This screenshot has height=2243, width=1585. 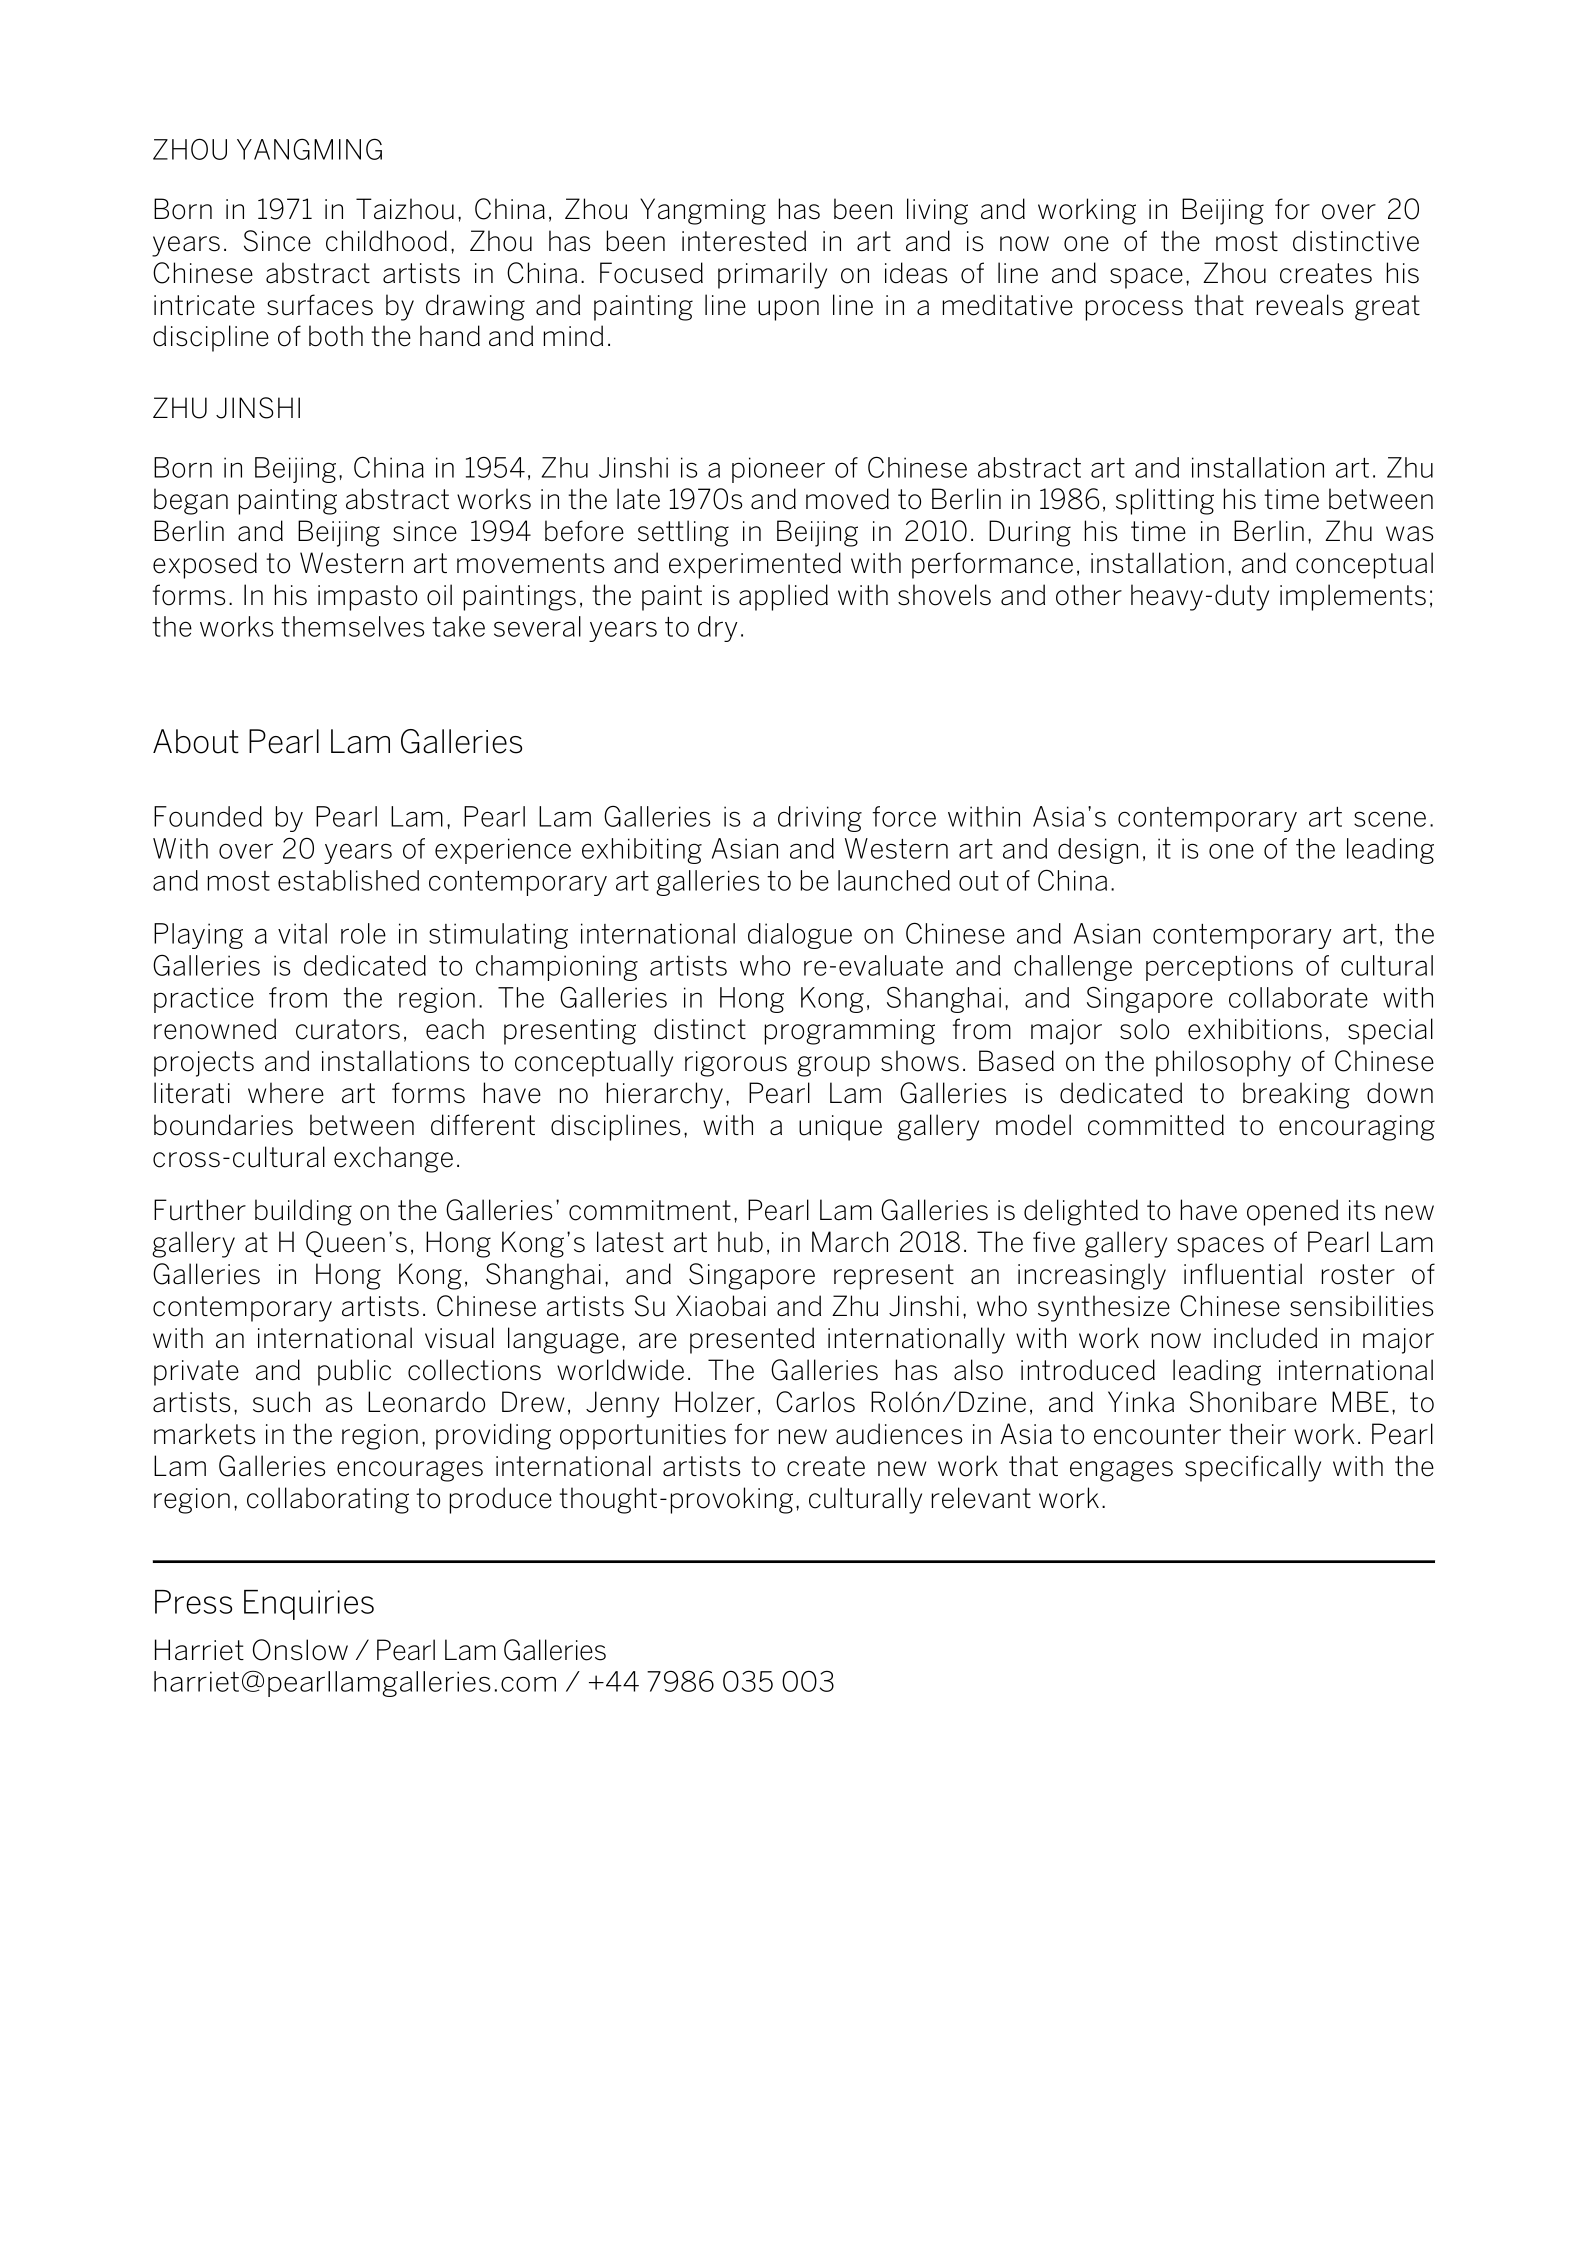 What do you see at coordinates (981, 1498) in the screenshot?
I see `relevant` at bounding box center [981, 1498].
